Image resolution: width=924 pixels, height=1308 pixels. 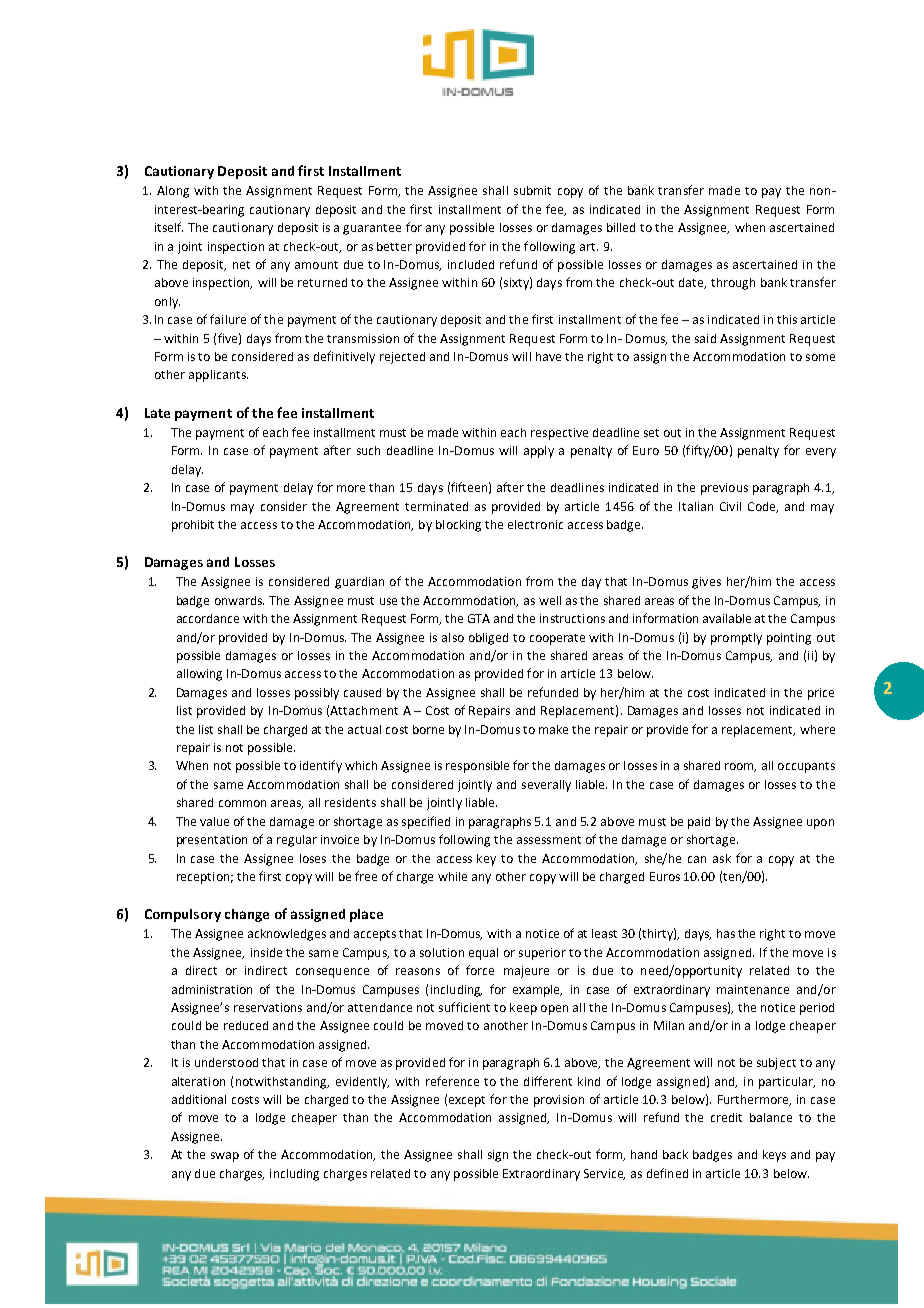 I want to click on keys, so click(x=774, y=1156).
